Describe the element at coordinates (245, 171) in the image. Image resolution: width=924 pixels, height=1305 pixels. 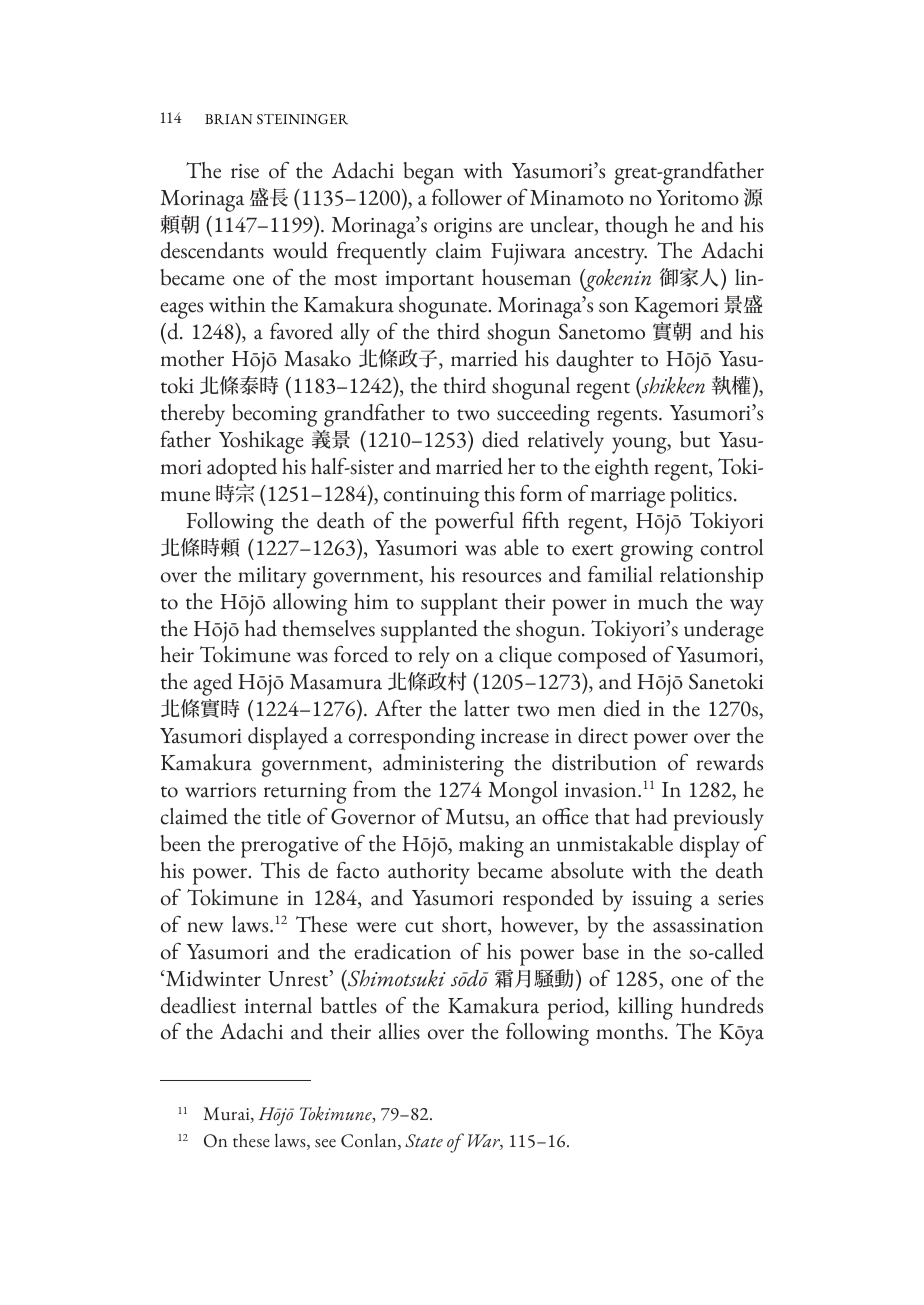
I see `rise` at that location.
